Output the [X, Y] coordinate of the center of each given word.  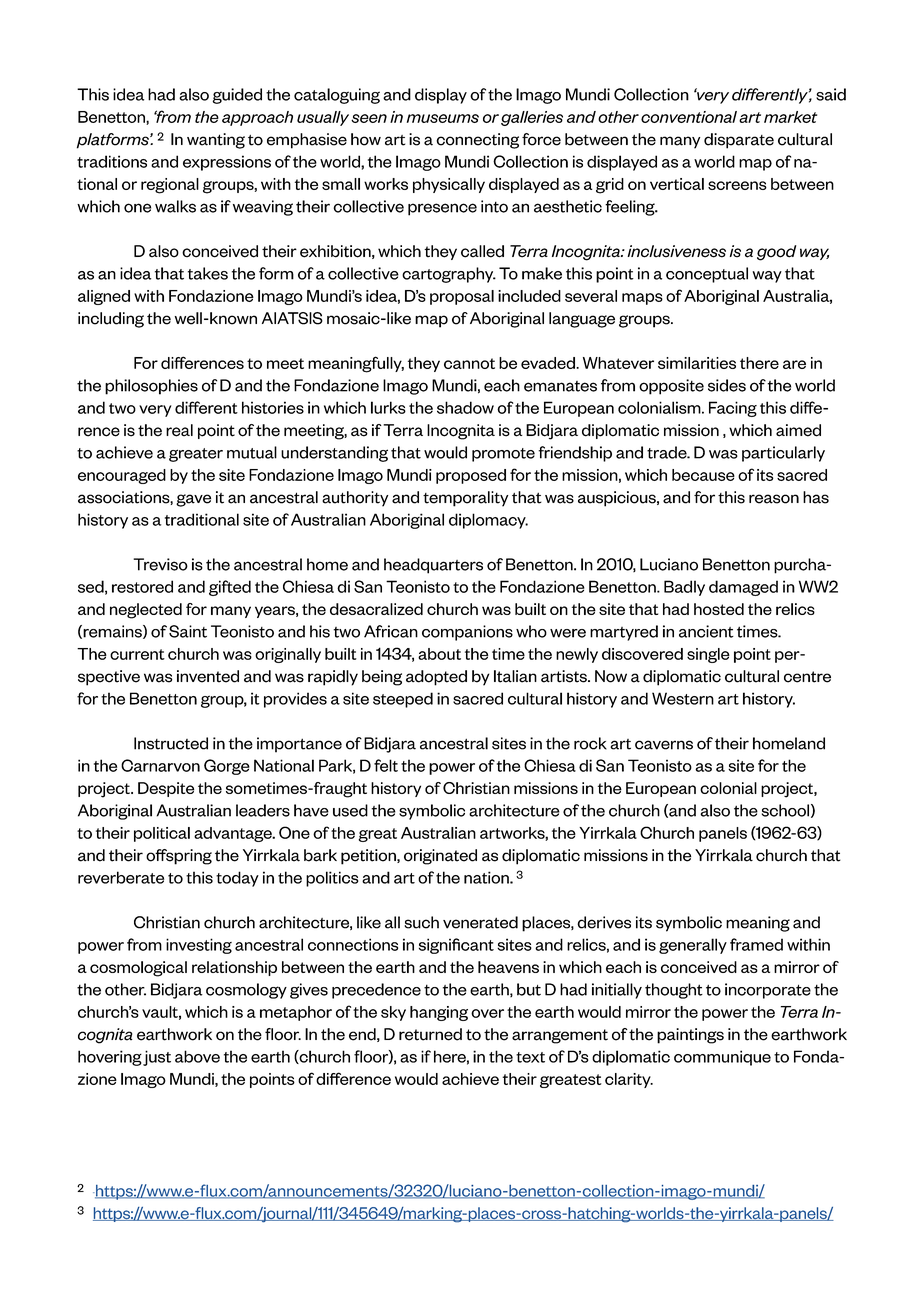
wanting [216, 141]
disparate [739, 141]
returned [430, 1034]
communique [722, 1058]
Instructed [171, 743]
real [179, 430]
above [197, 1056]
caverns [664, 745]
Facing [733, 409]
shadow [465, 407]
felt [386, 765]
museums [443, 118]
